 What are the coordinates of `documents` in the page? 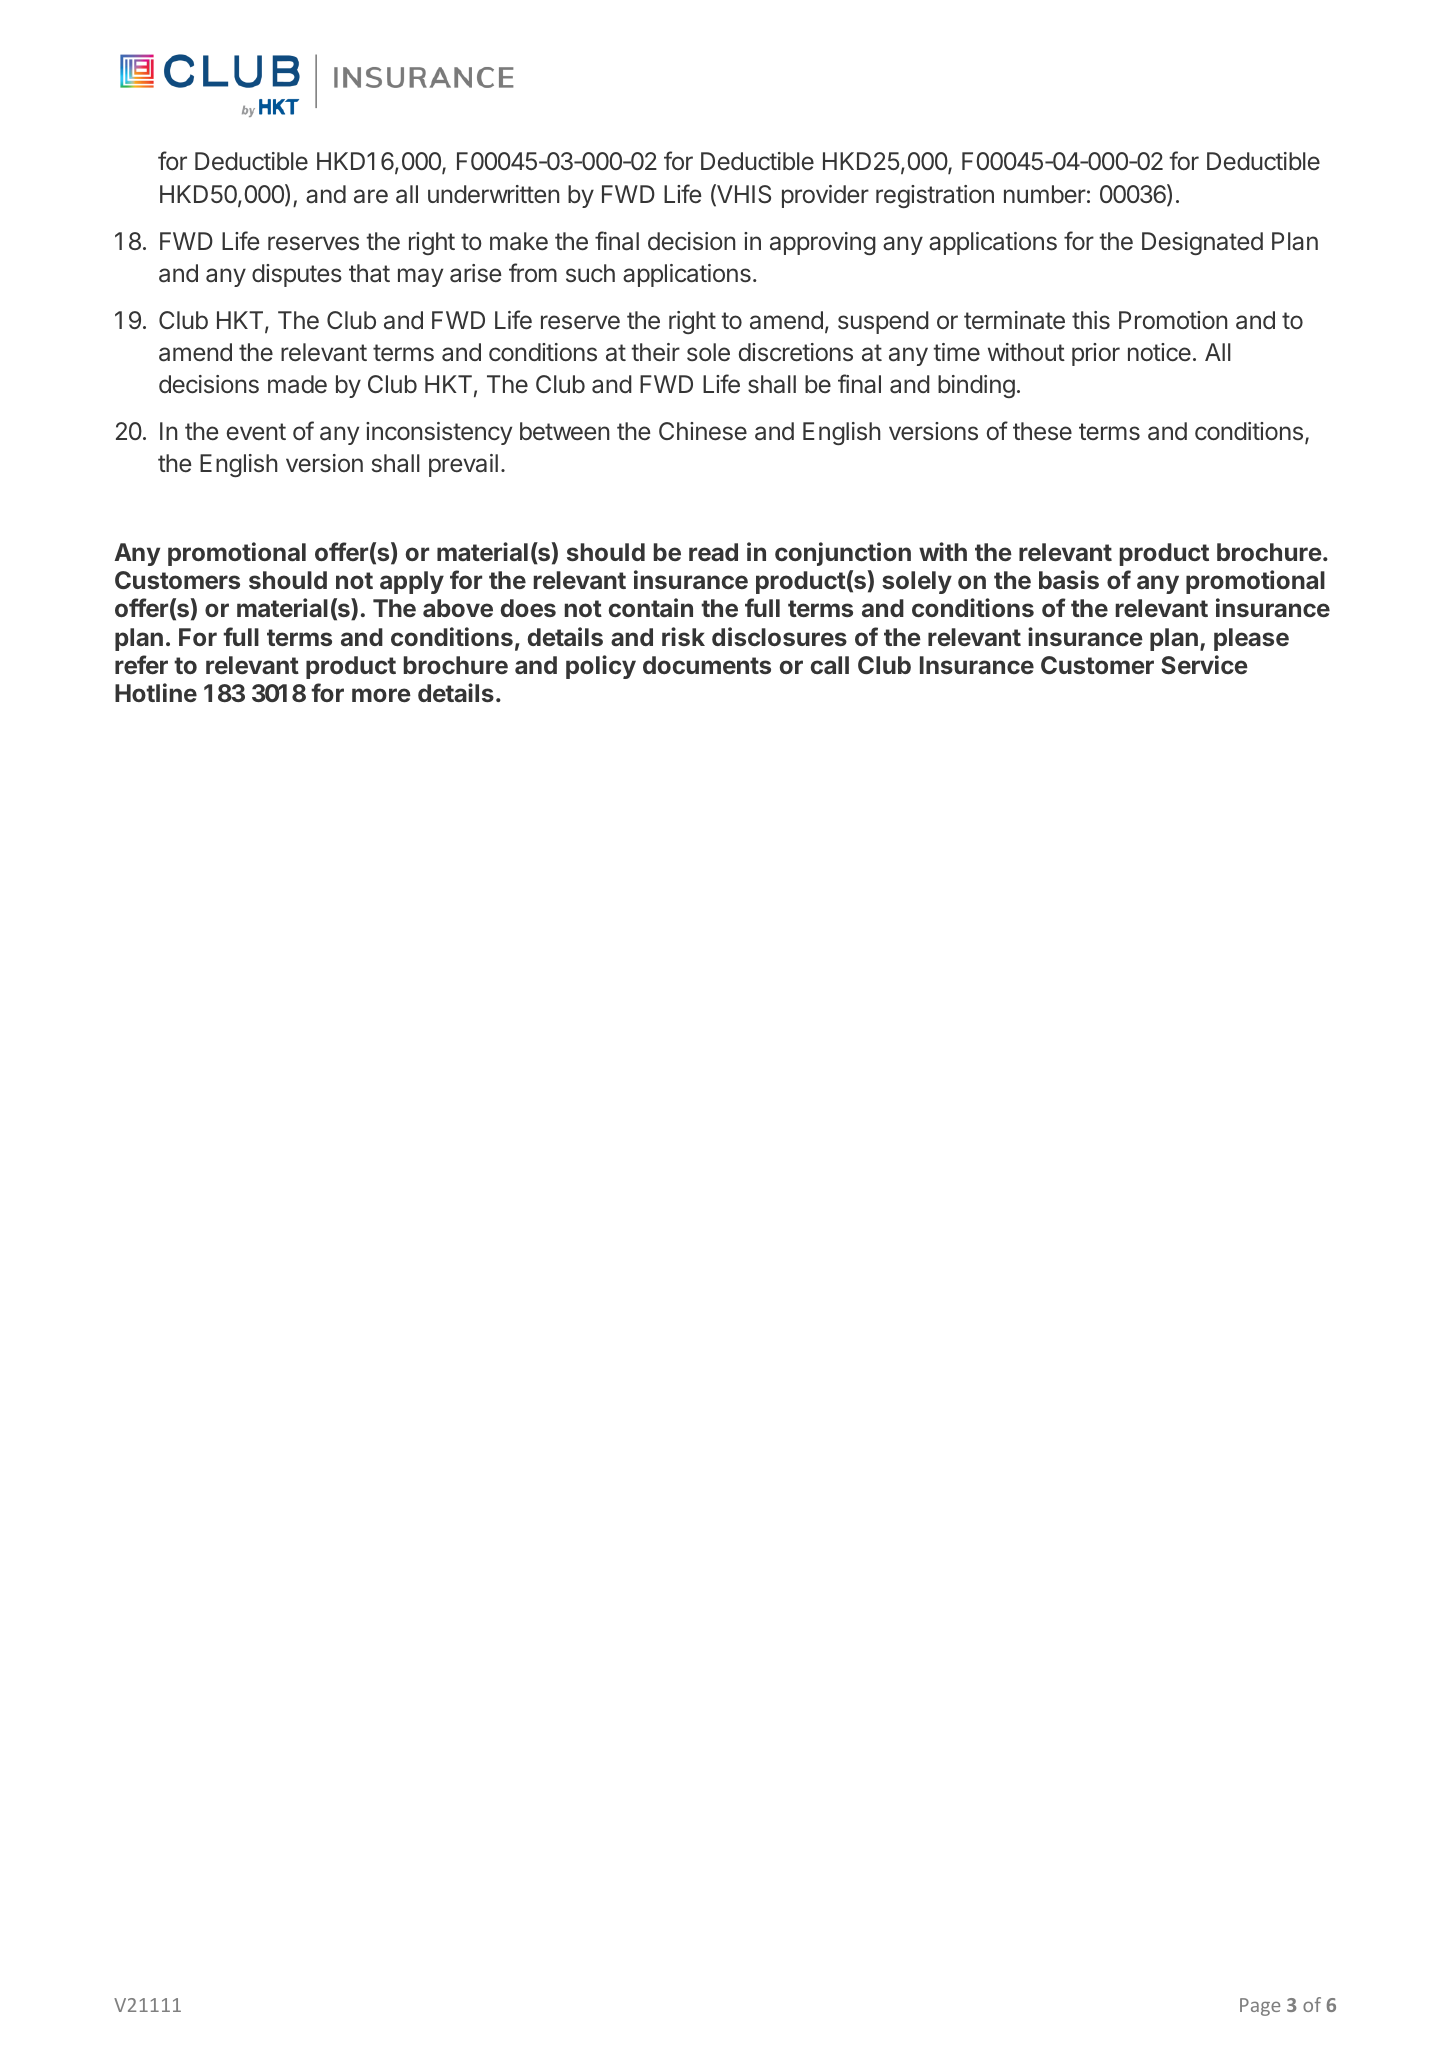 It's located at (707, 665).
